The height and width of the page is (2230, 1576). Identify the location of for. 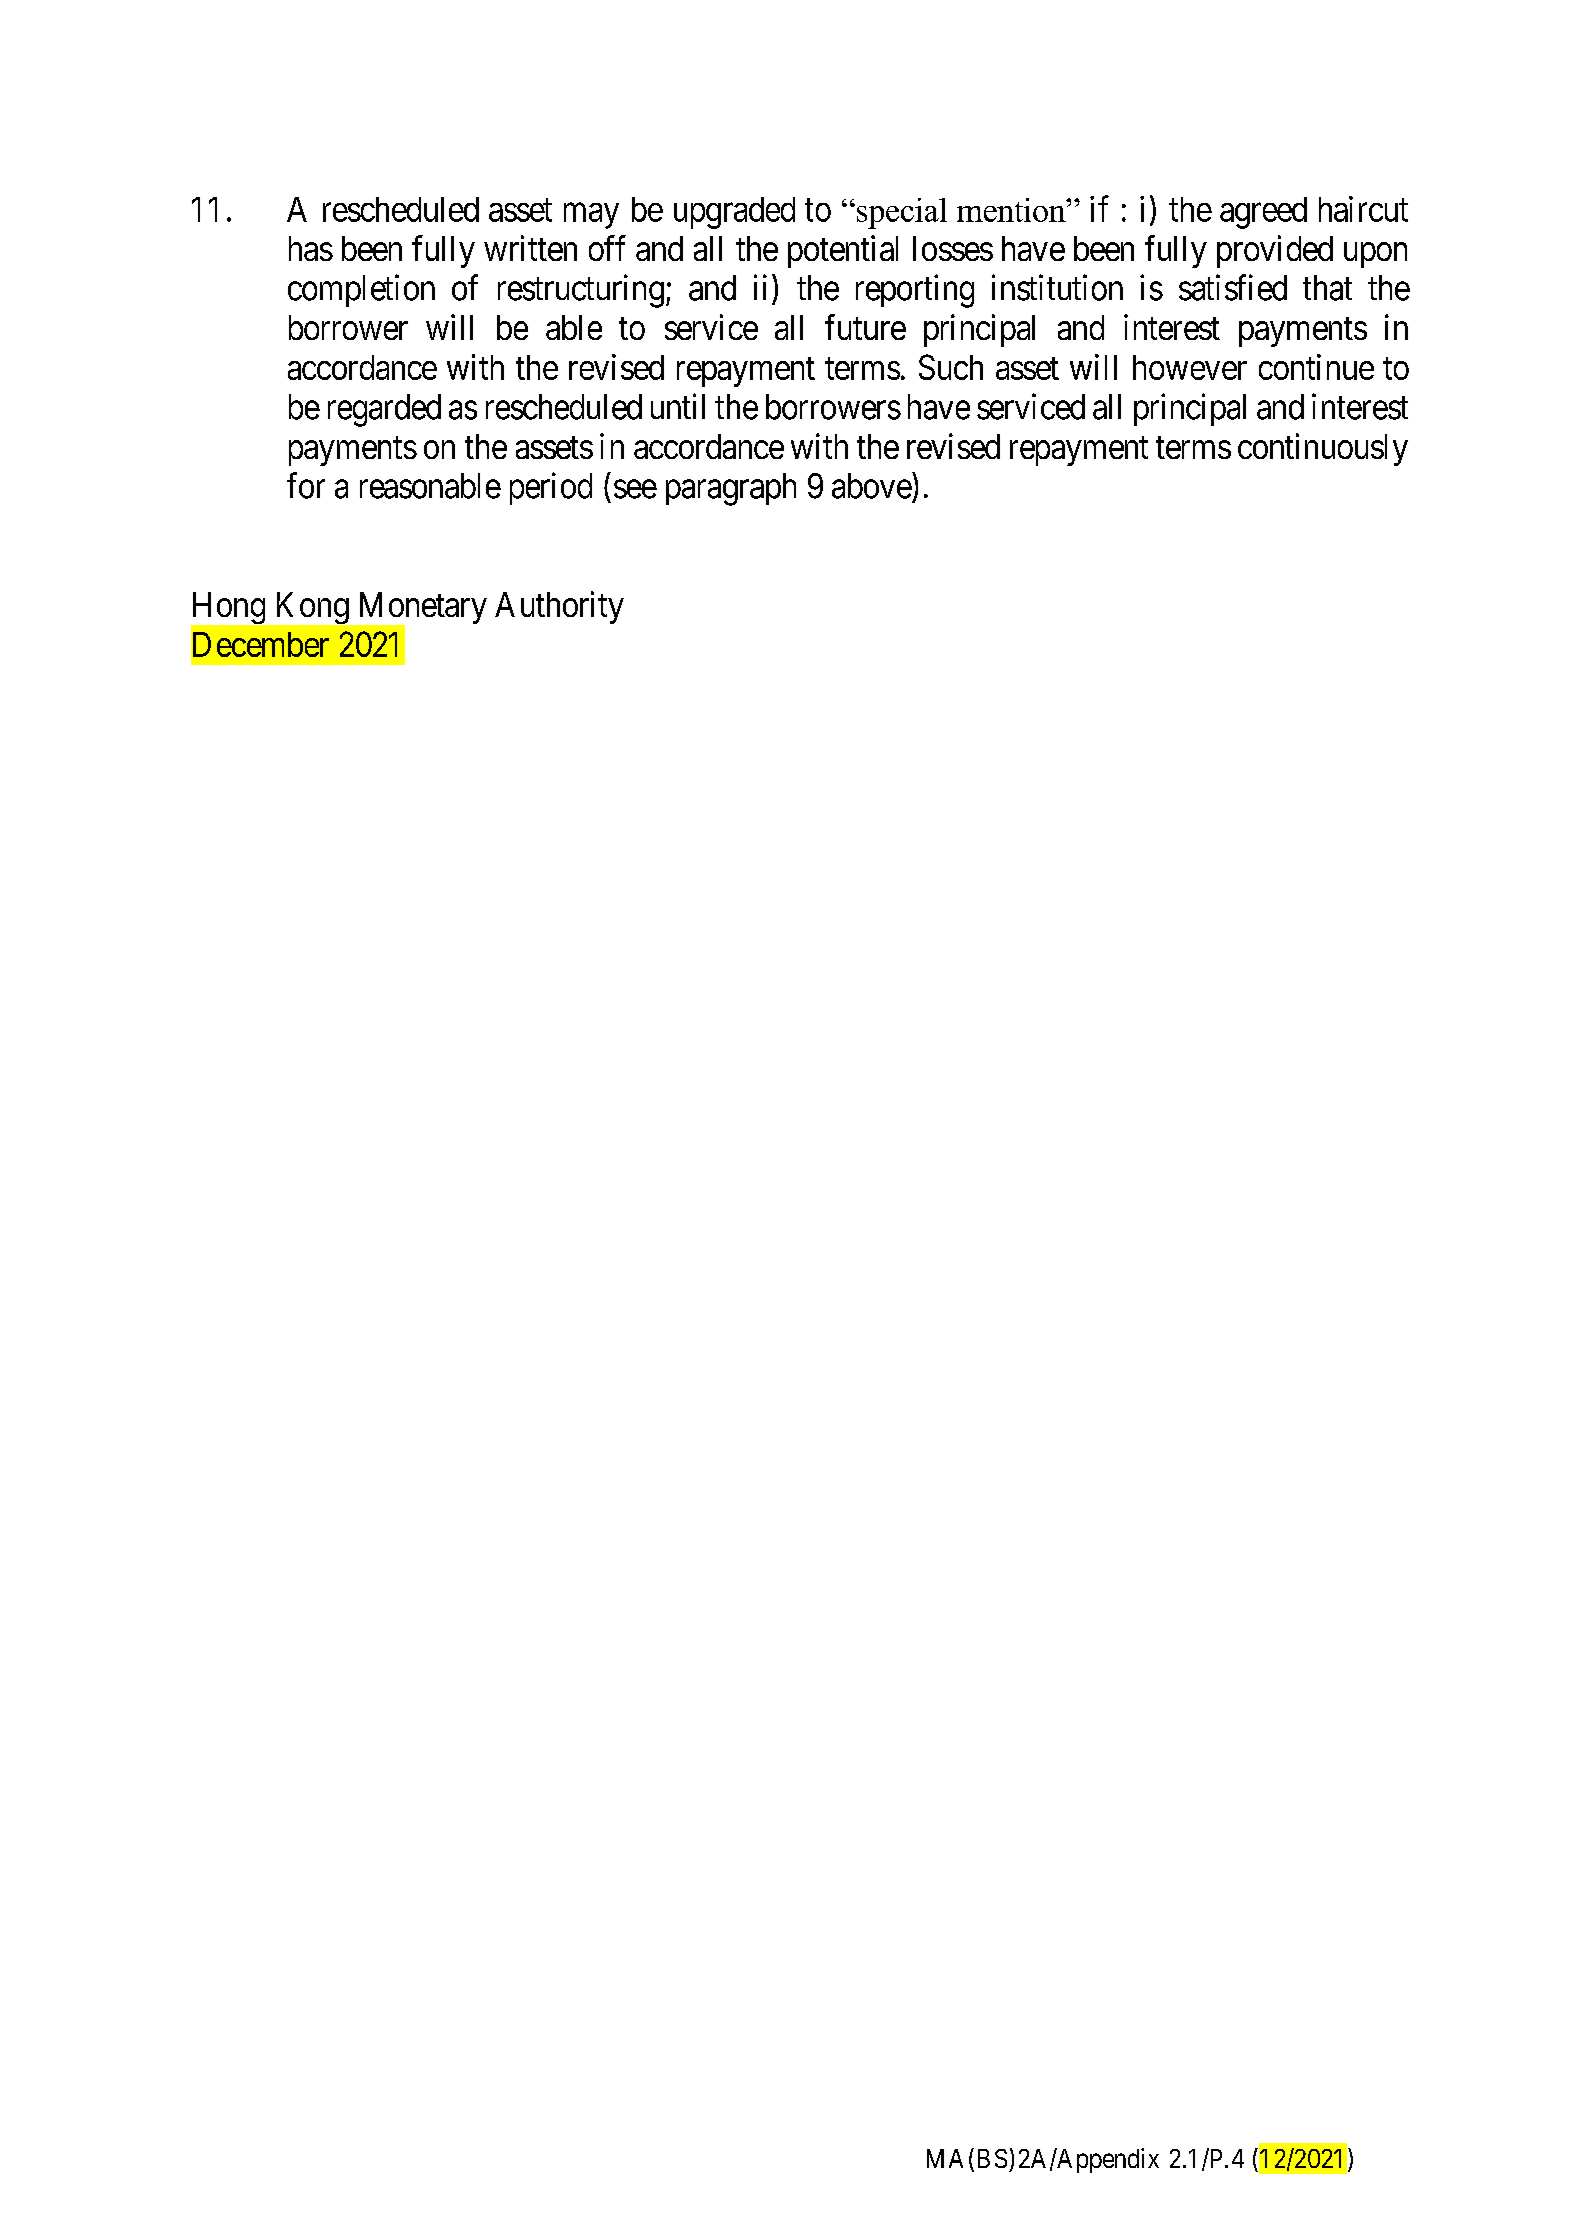
(306, 485).
